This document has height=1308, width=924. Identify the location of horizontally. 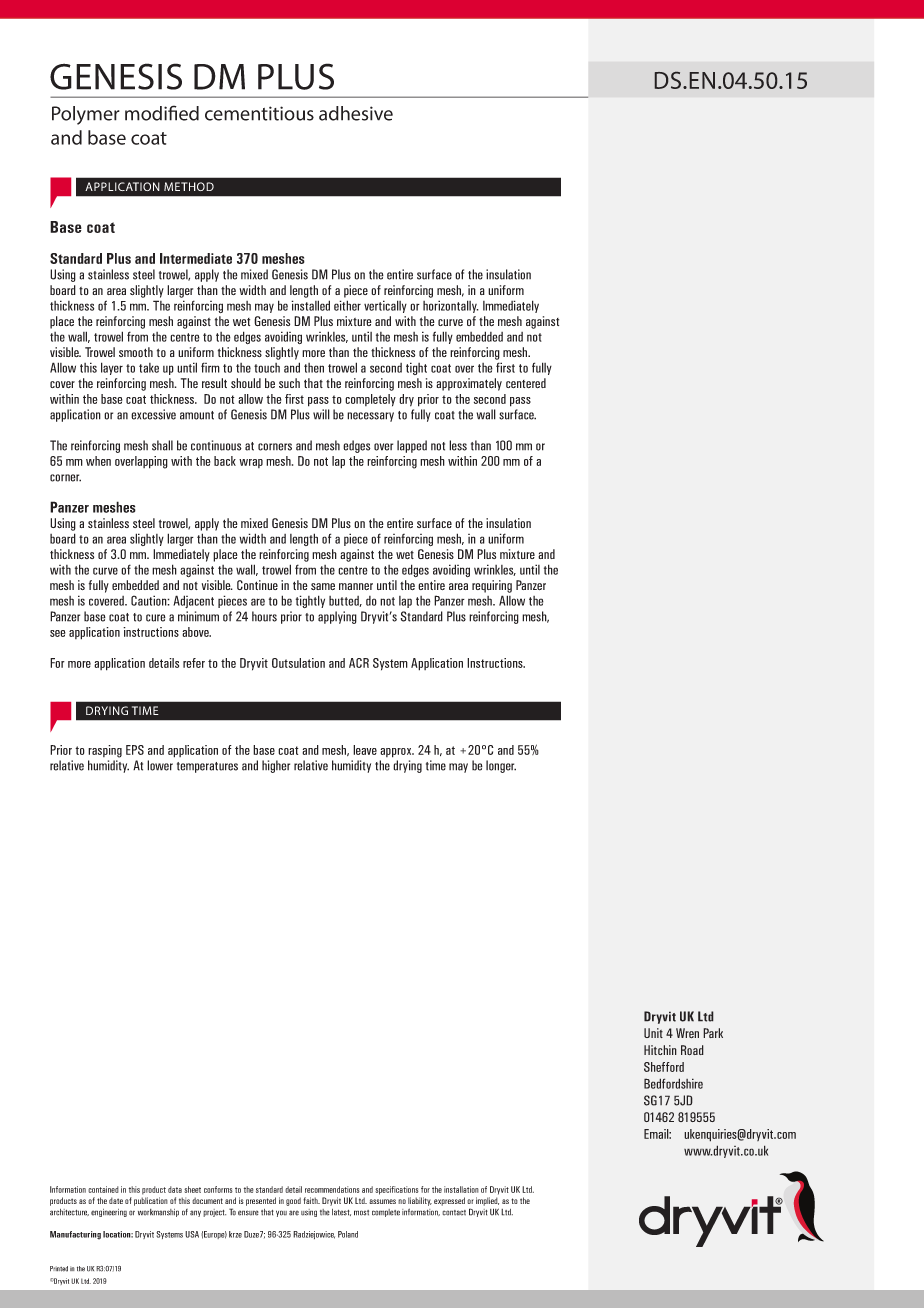
(451, 306).
